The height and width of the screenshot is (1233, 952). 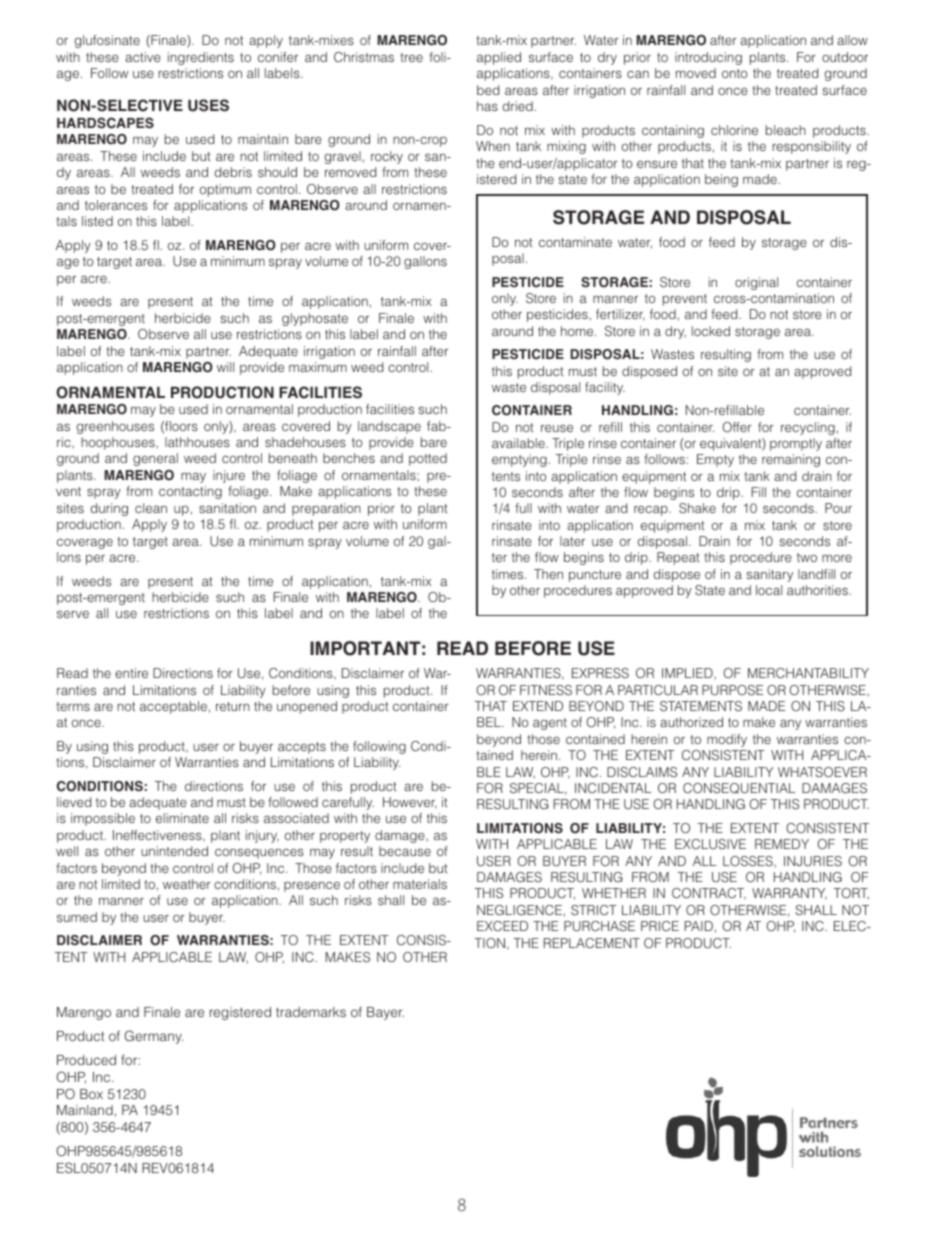 What do you see at coordinates (735, 73) in the screenshot?
I see `onto` at bounding box center [735, 73].
